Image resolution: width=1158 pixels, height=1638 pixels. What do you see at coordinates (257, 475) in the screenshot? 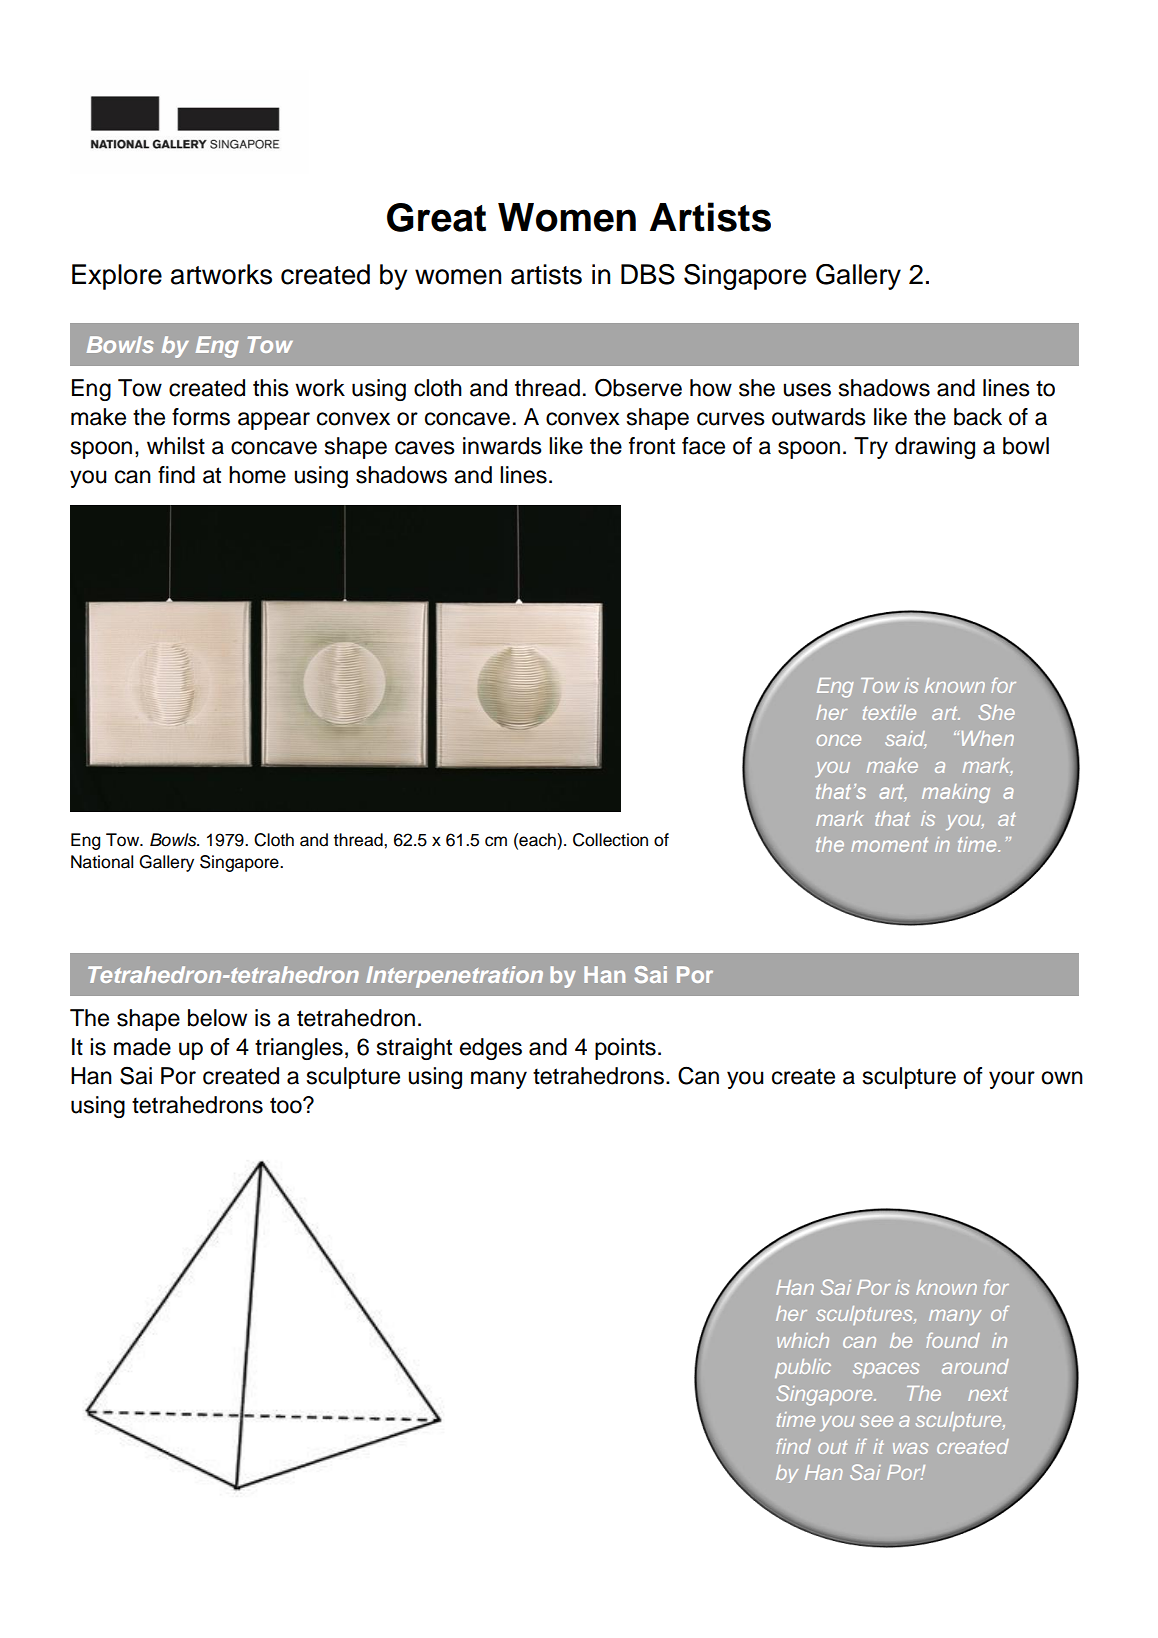
I see `home` at bounding box center [257, 475].
